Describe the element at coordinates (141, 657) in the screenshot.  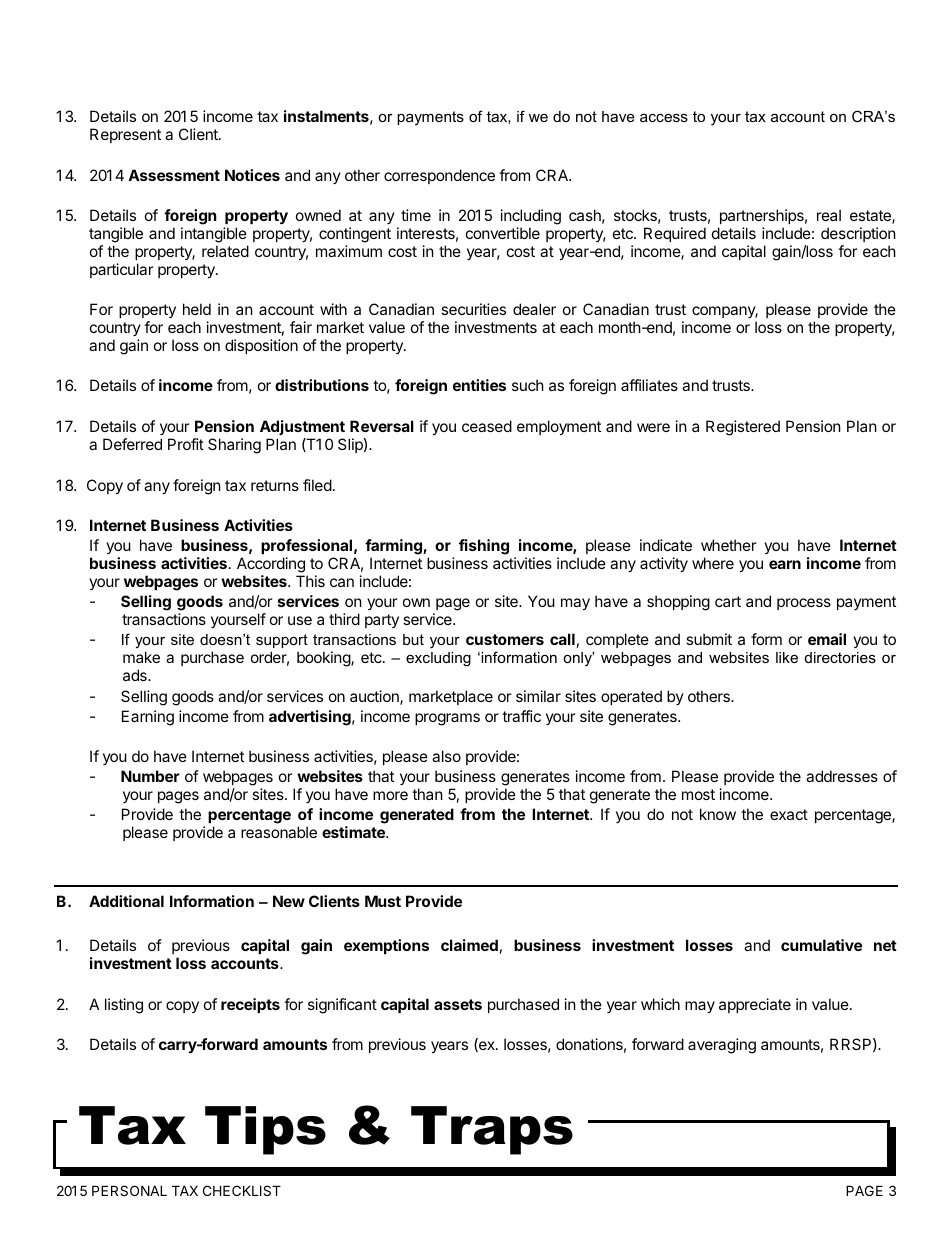
I see `make` at that location.
